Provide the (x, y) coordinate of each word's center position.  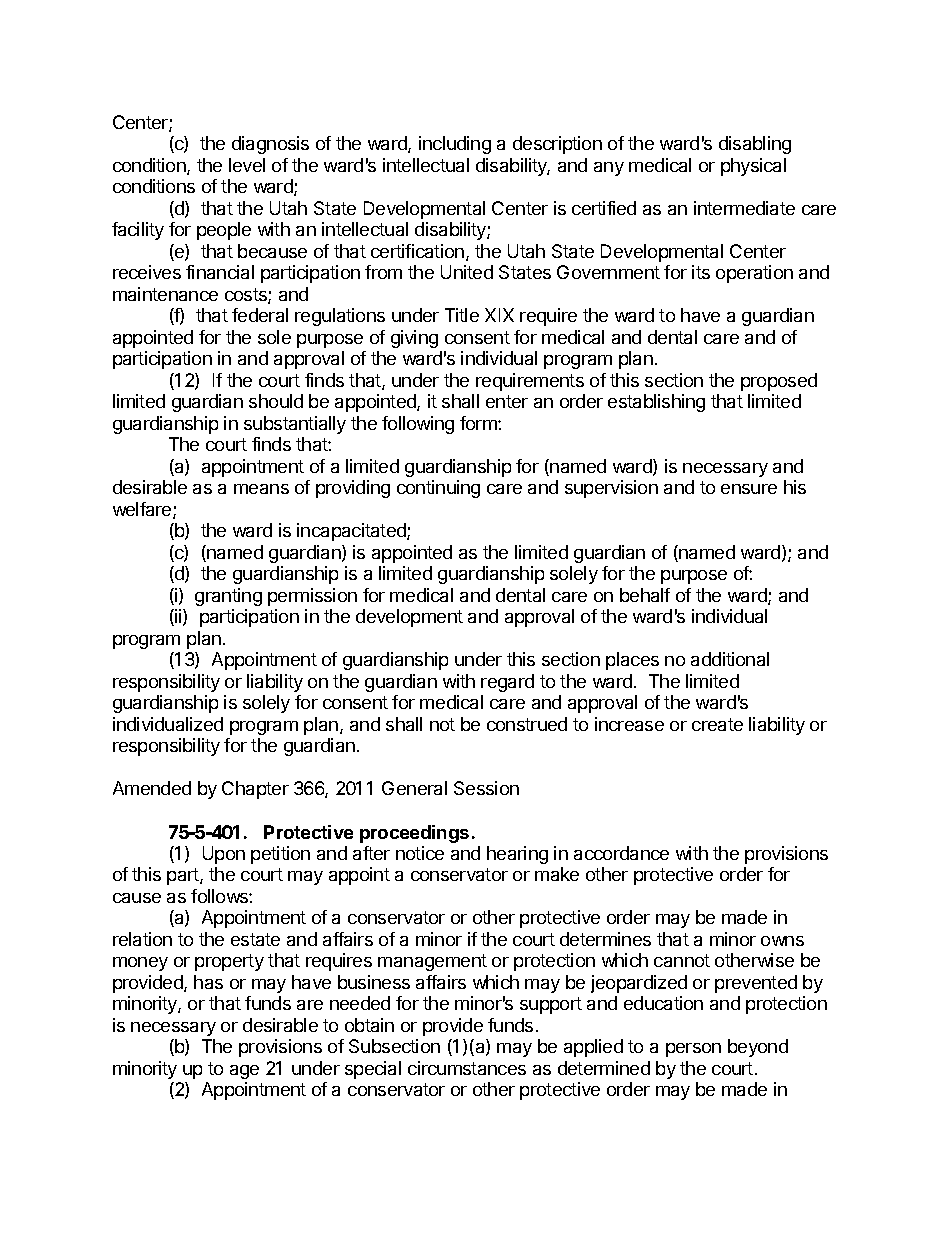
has (208, 982)
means (261, 489)
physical (753, 167)
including (455, 145)
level (247, 165)
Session (486, 788)
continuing (438, 489)
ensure (749, 489)
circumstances (467, 1068)
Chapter (255, 790)
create (717, 724)
